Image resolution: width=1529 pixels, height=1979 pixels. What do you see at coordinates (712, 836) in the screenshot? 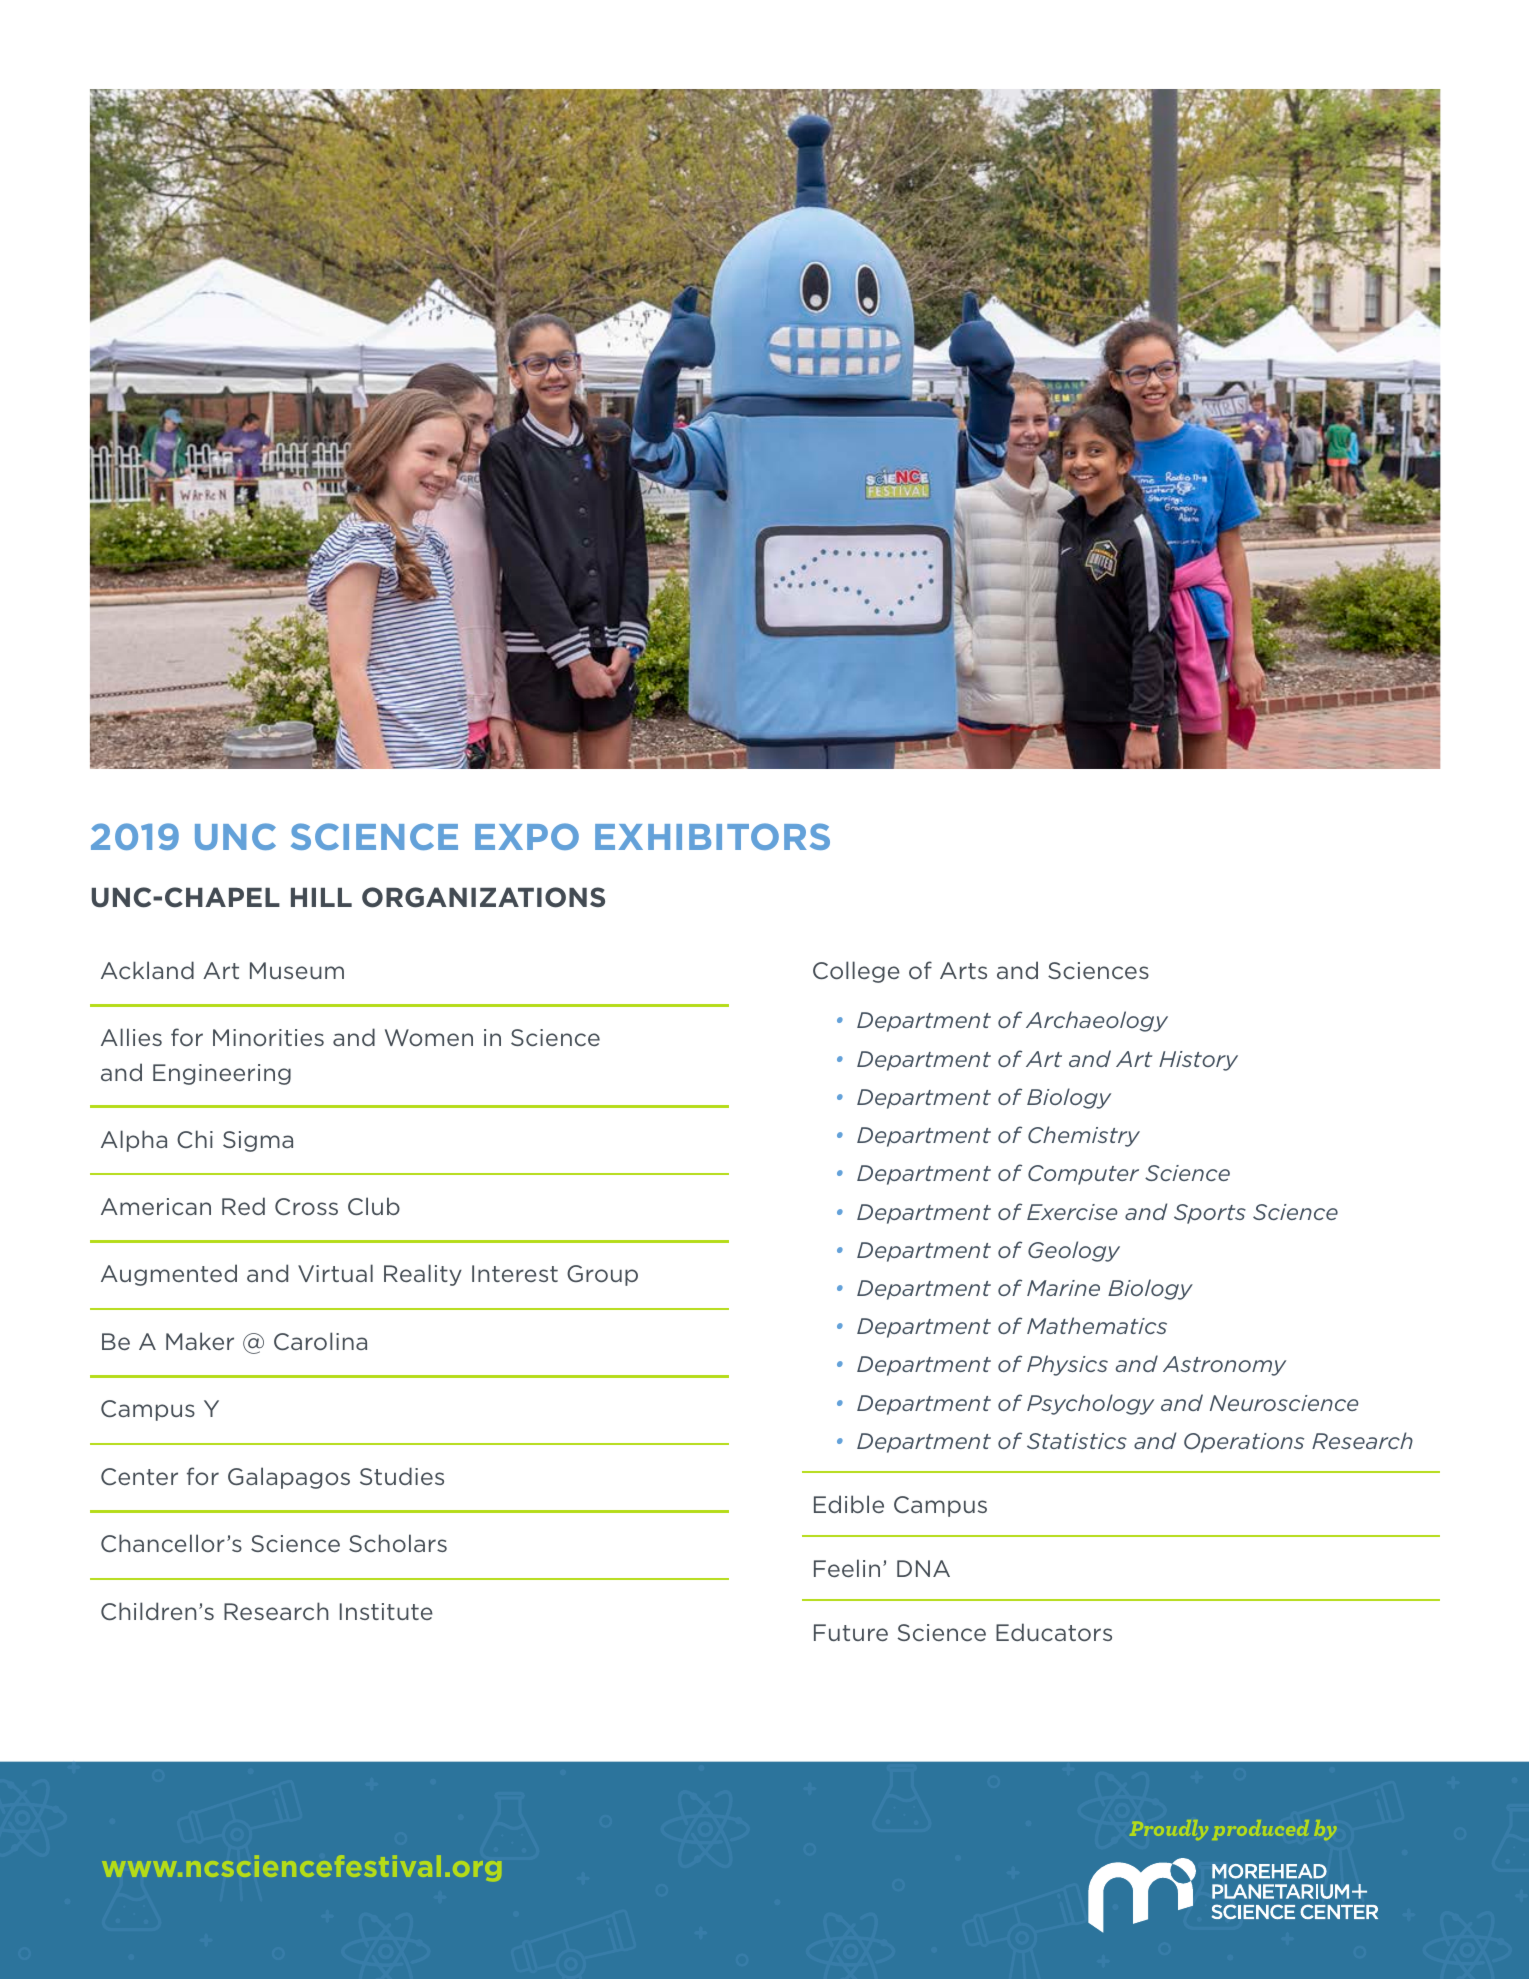
I see `EXHIBITORS` at bounding box center [712, 836].
